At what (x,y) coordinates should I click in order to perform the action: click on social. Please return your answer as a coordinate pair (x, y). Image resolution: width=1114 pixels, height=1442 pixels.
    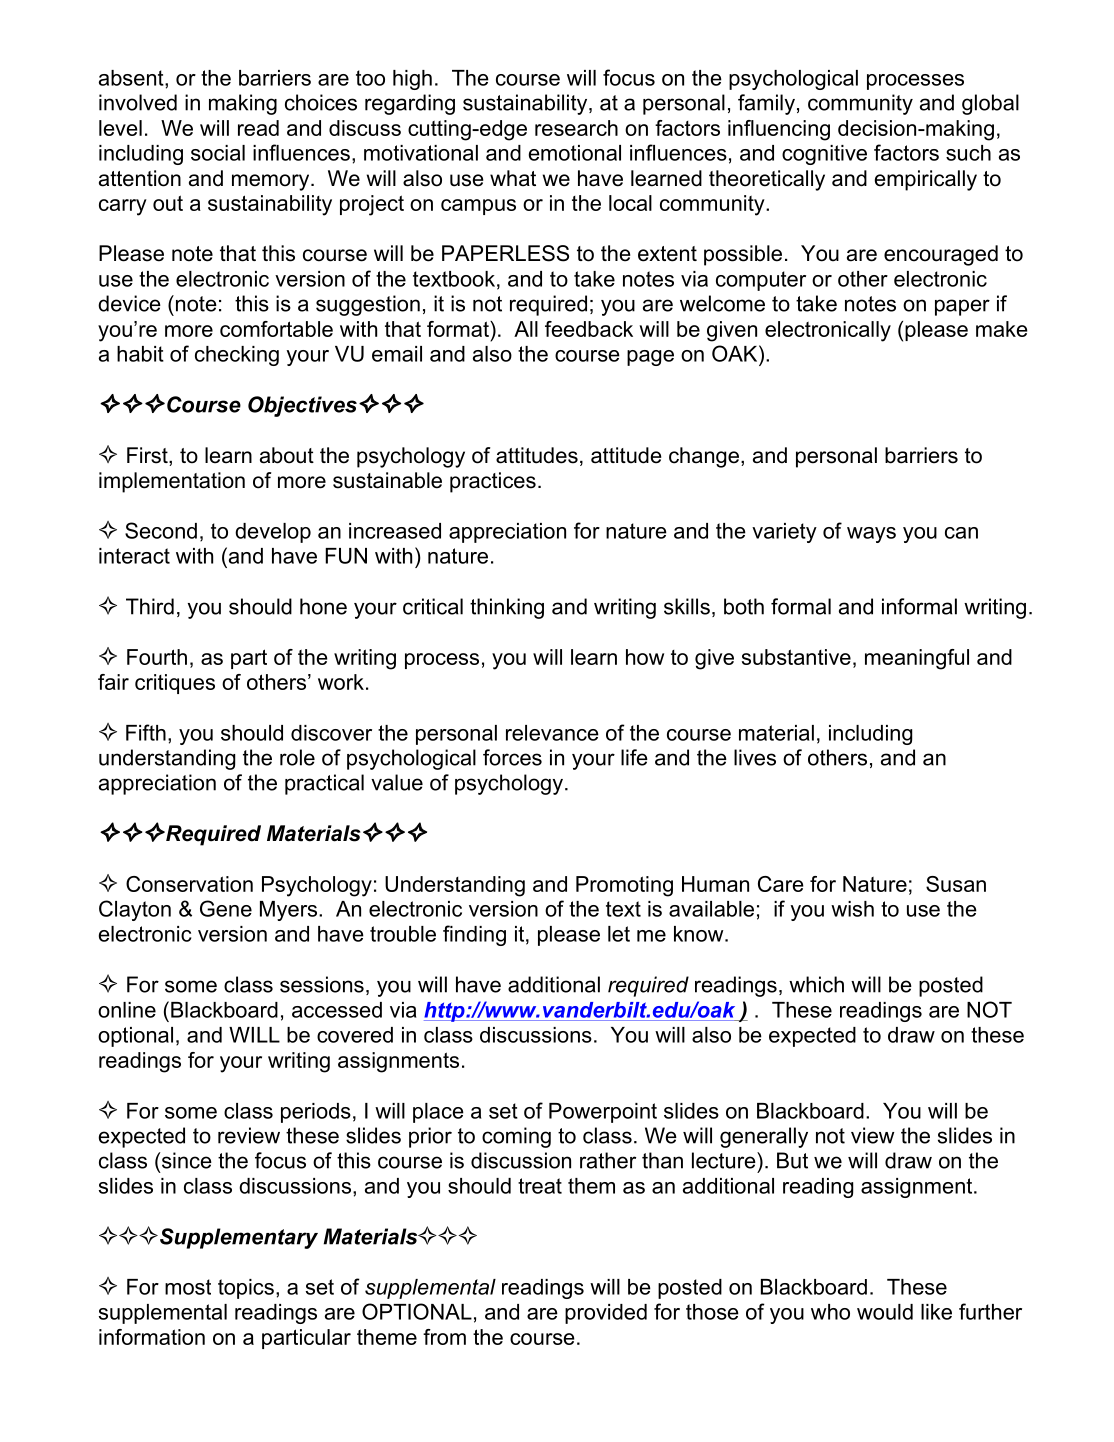
    Looking at the image, I should click on (218, 153).
